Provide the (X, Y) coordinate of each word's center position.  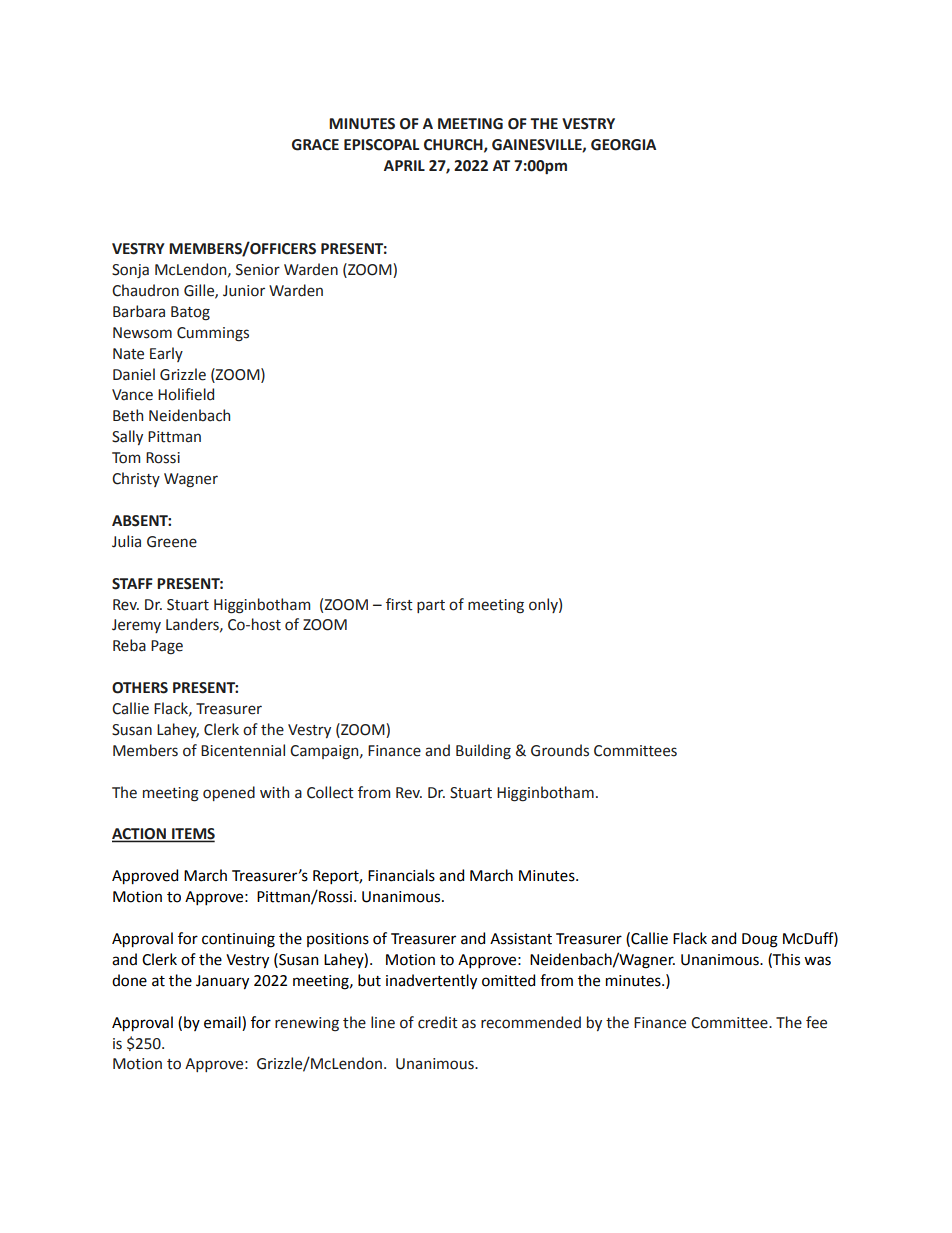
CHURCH (454, 145)
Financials (401, 875)
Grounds (560, 750)
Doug (760, 940)
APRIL (404, 165)
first (399, 604)
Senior (258, 270)
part (431, 606)
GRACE (315, 145)
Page (167, 647)
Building (483, 752)
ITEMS (192, 835)
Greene (172, 542)
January (222, 982)
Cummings (213, 334)
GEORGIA (623, 145)
